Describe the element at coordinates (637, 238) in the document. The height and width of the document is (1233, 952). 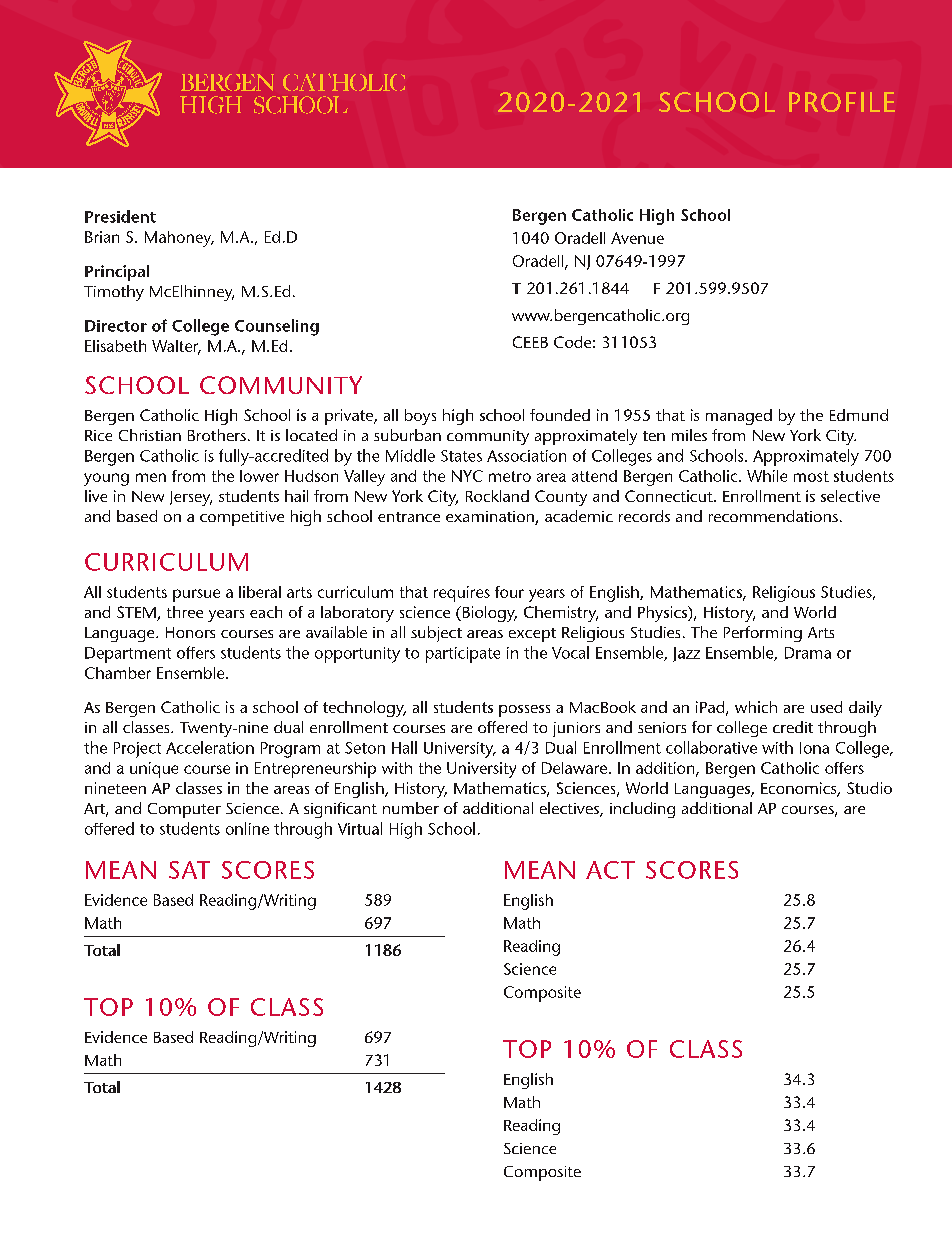
I see `Avenue` at that location.
